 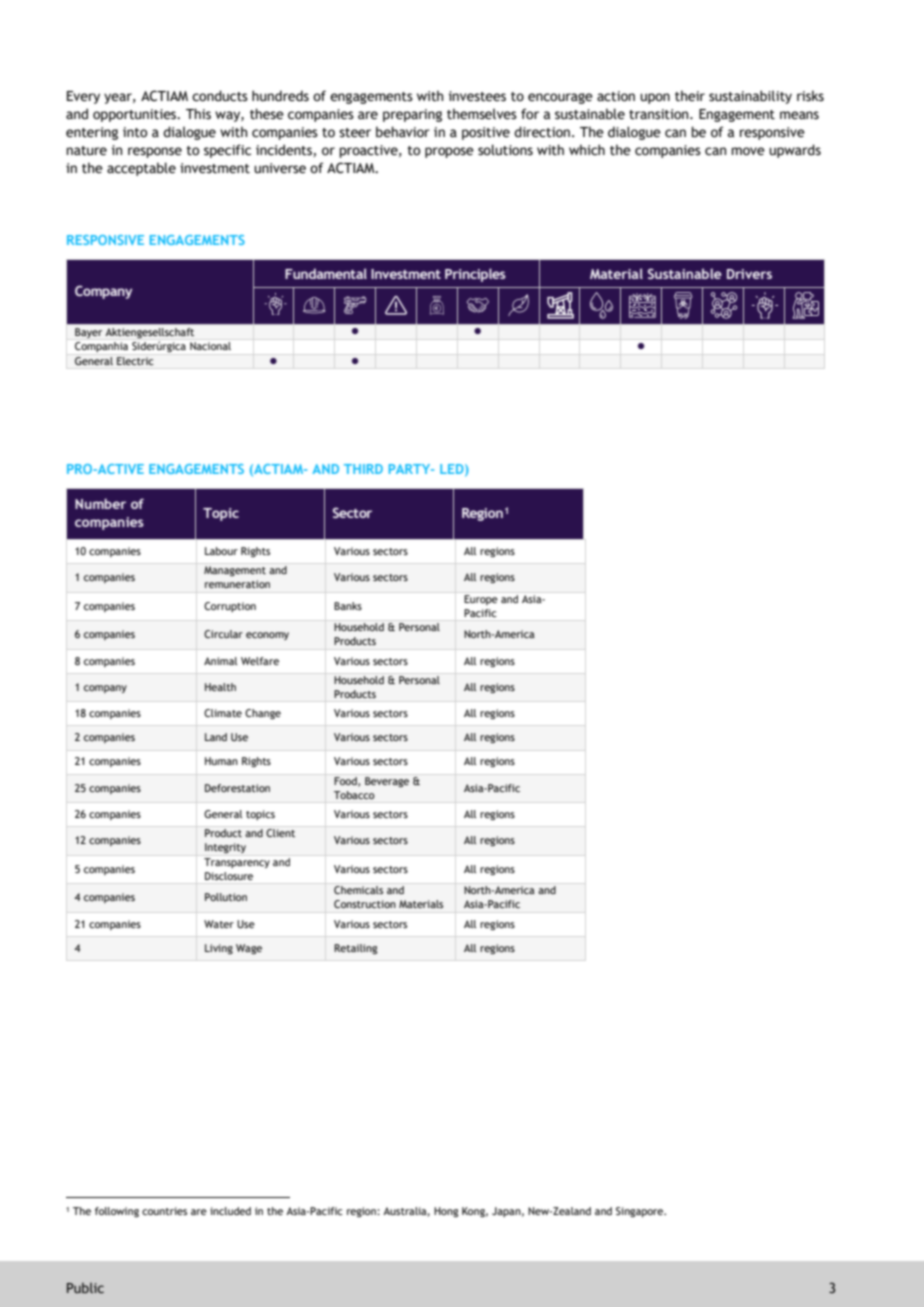 What do you see at coordinates (481, 600) in the image?
I see `Europe` at bounding box center [481, 600].
